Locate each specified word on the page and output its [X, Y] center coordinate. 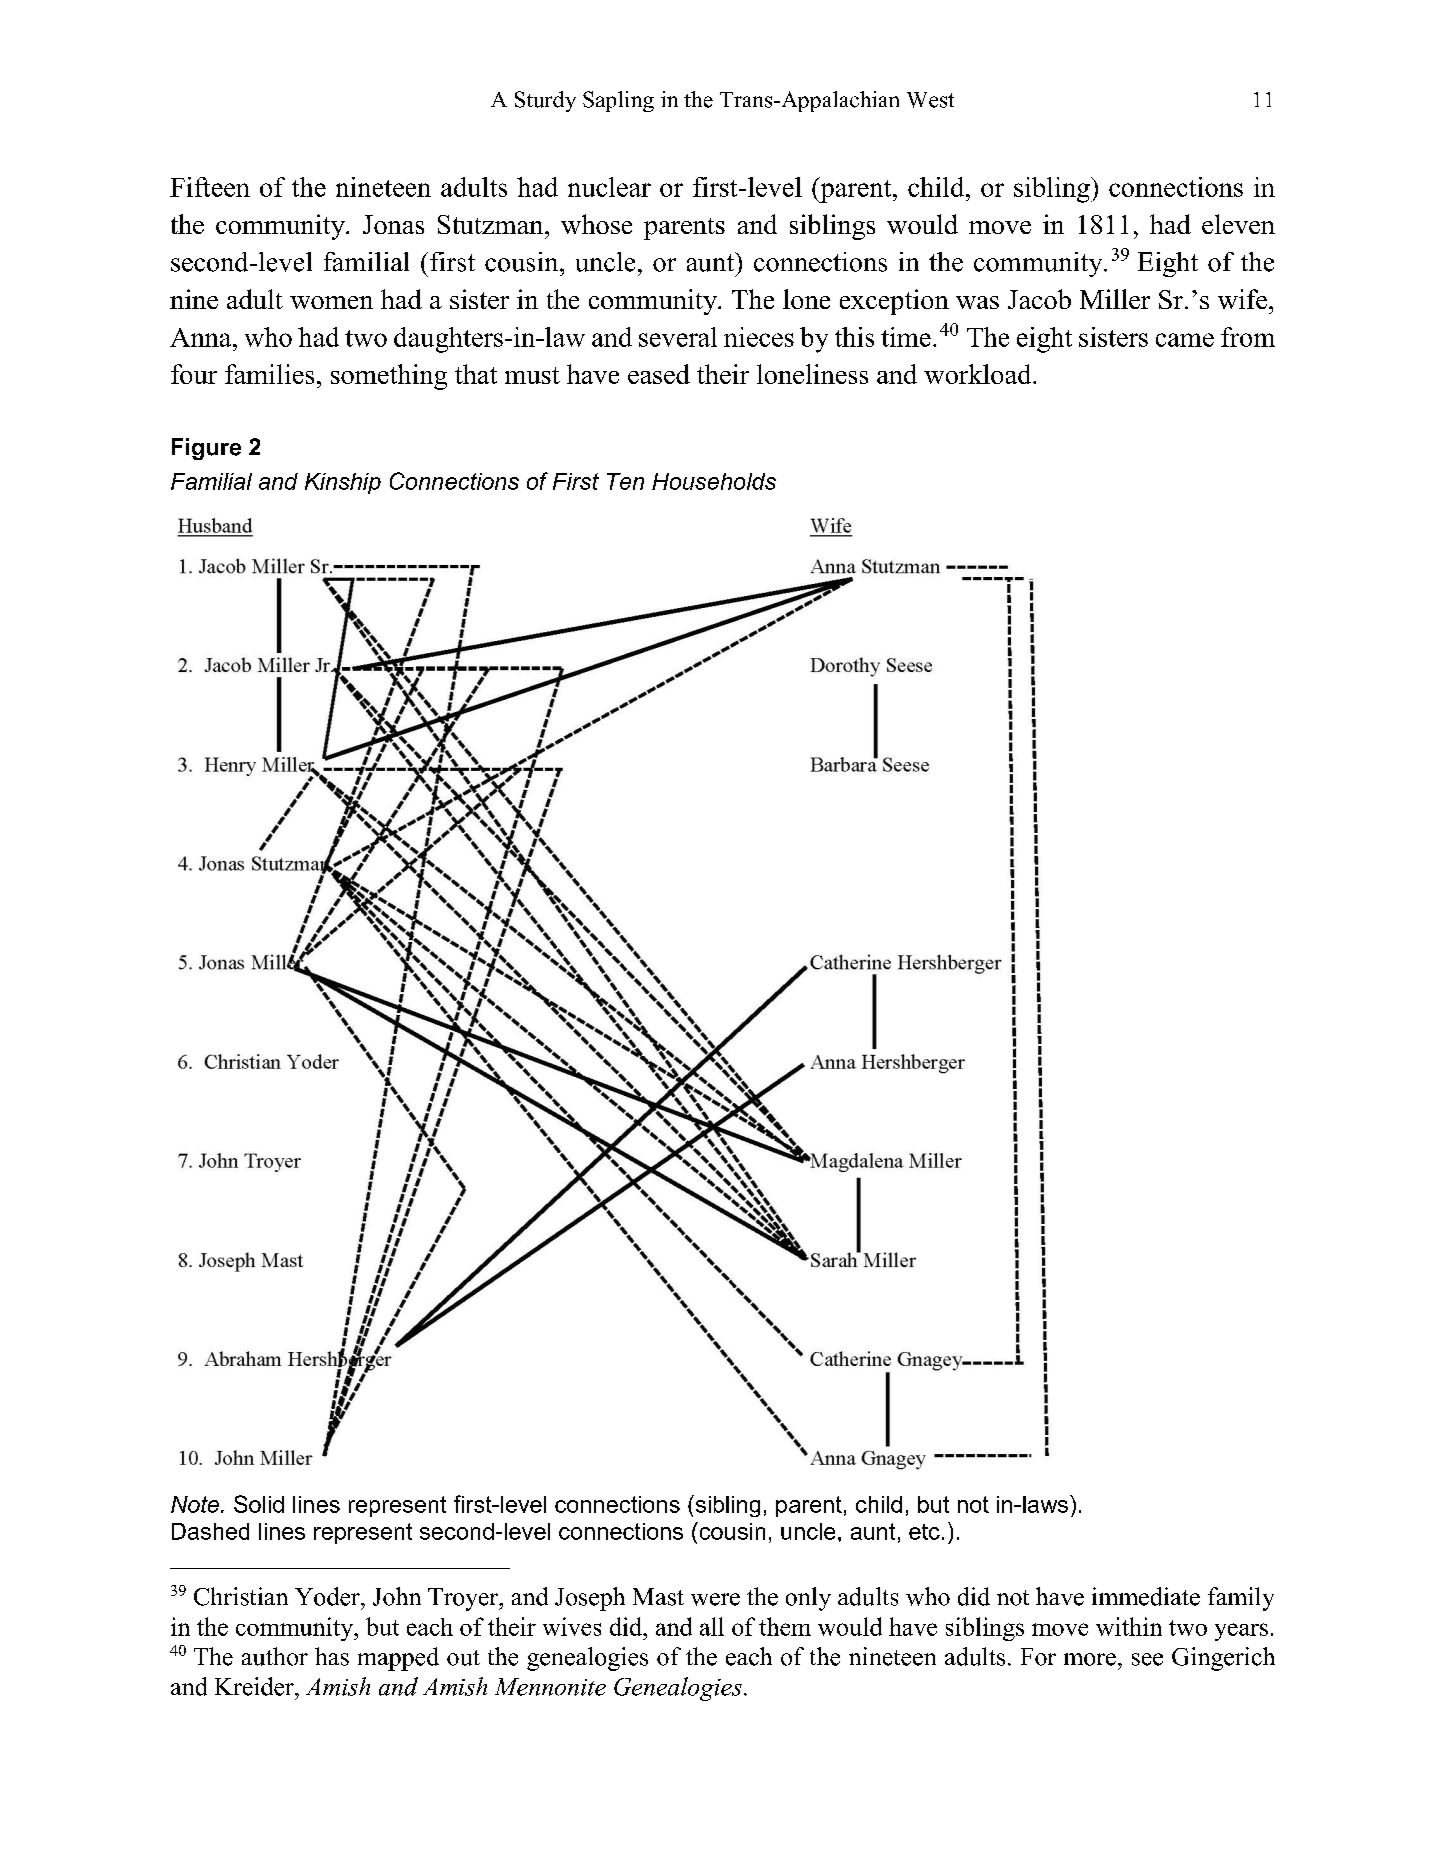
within [1129, 1626]
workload [979, 374]
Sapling [618, 101]
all [712, 1626]
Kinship [343, 483]
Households [714, 481]
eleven [1238, 224]
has [332, 1656]
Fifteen [210, 187]
